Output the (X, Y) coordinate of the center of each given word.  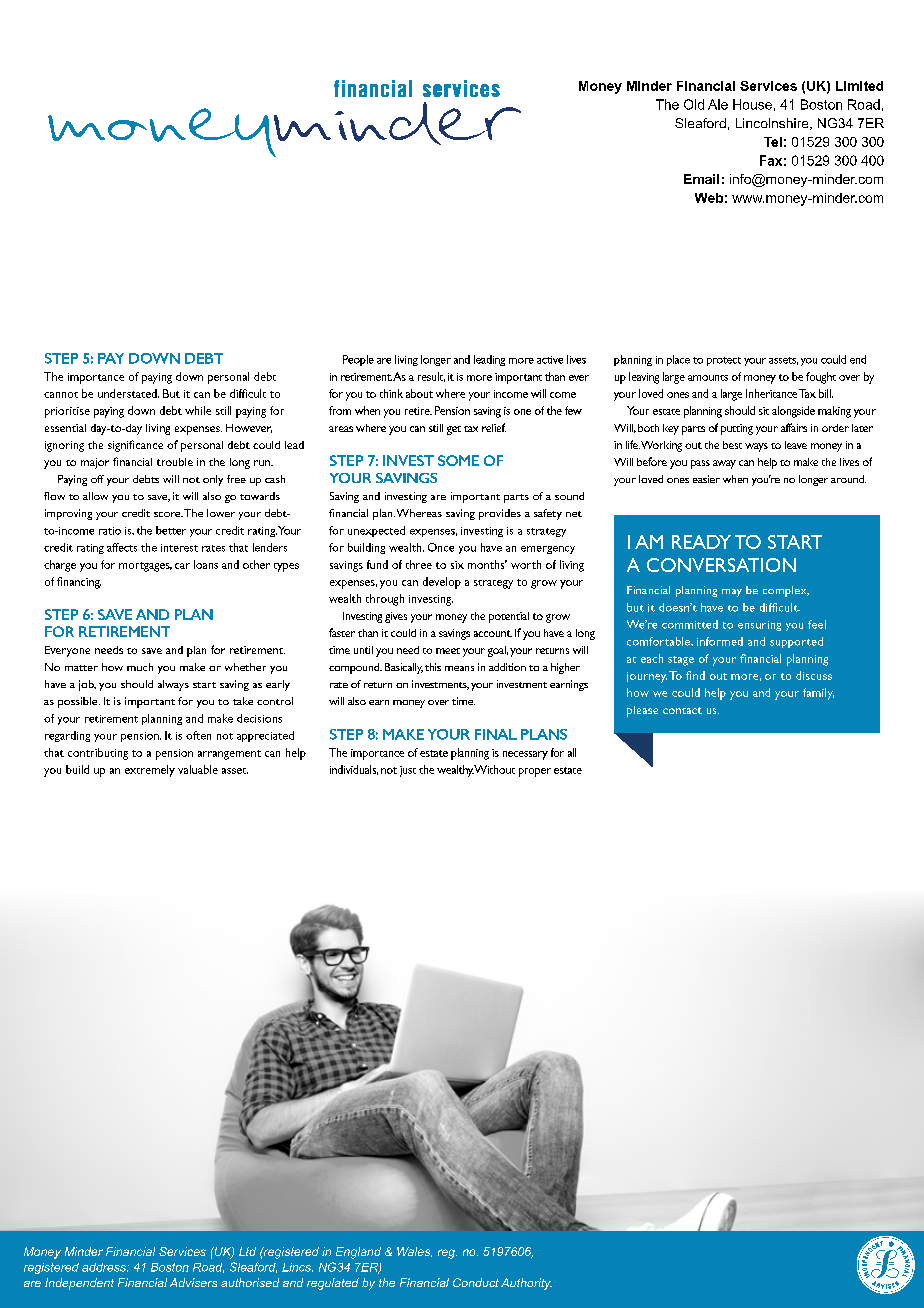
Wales (414, 1252)
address (105, 1267)
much (140, 667)
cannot (61, 395)
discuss (814, 675)
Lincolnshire (773, 124)
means (459, 668)
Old (694, 104)
